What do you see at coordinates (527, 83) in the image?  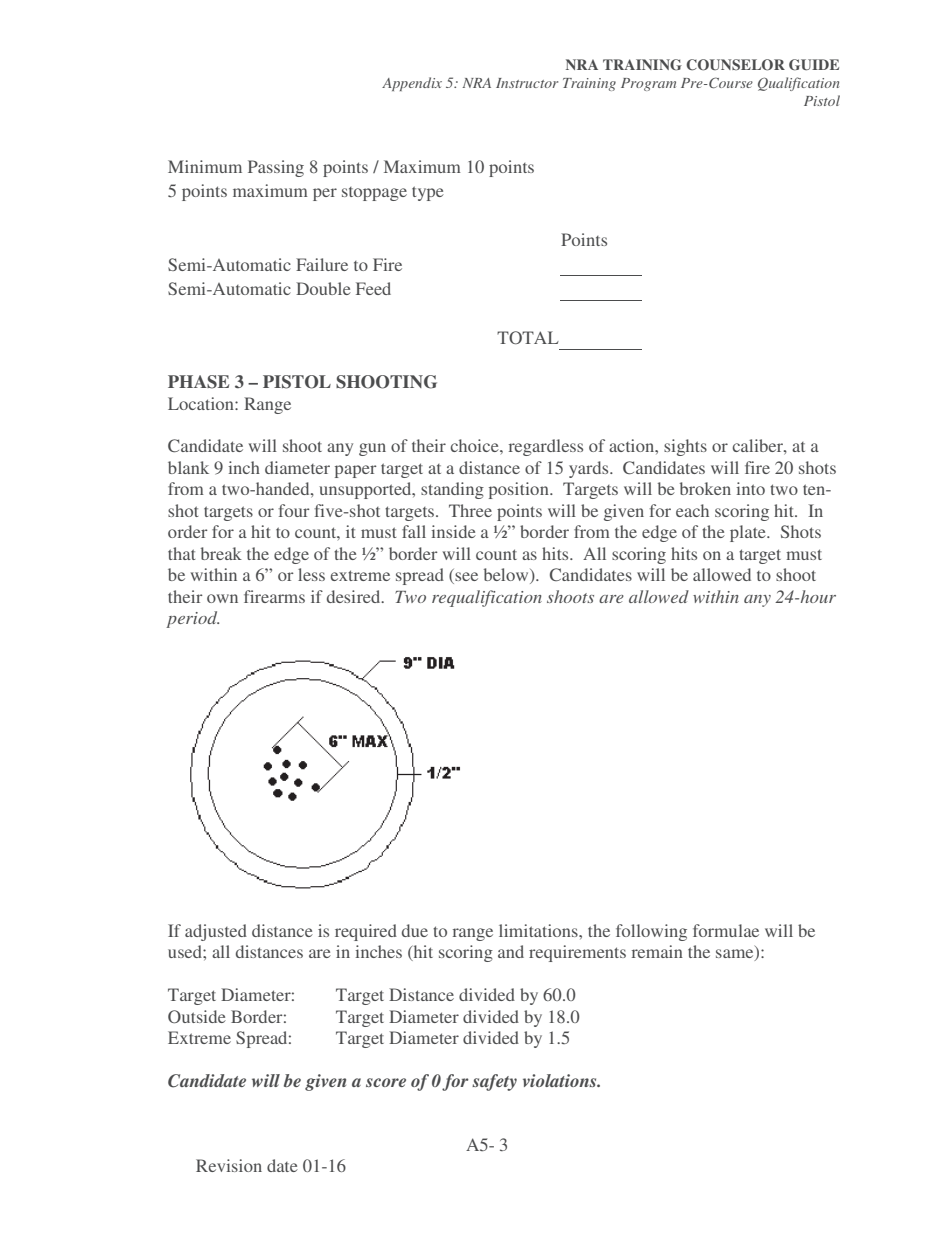 I see `Instructor` at bounding box center [527, 83].
